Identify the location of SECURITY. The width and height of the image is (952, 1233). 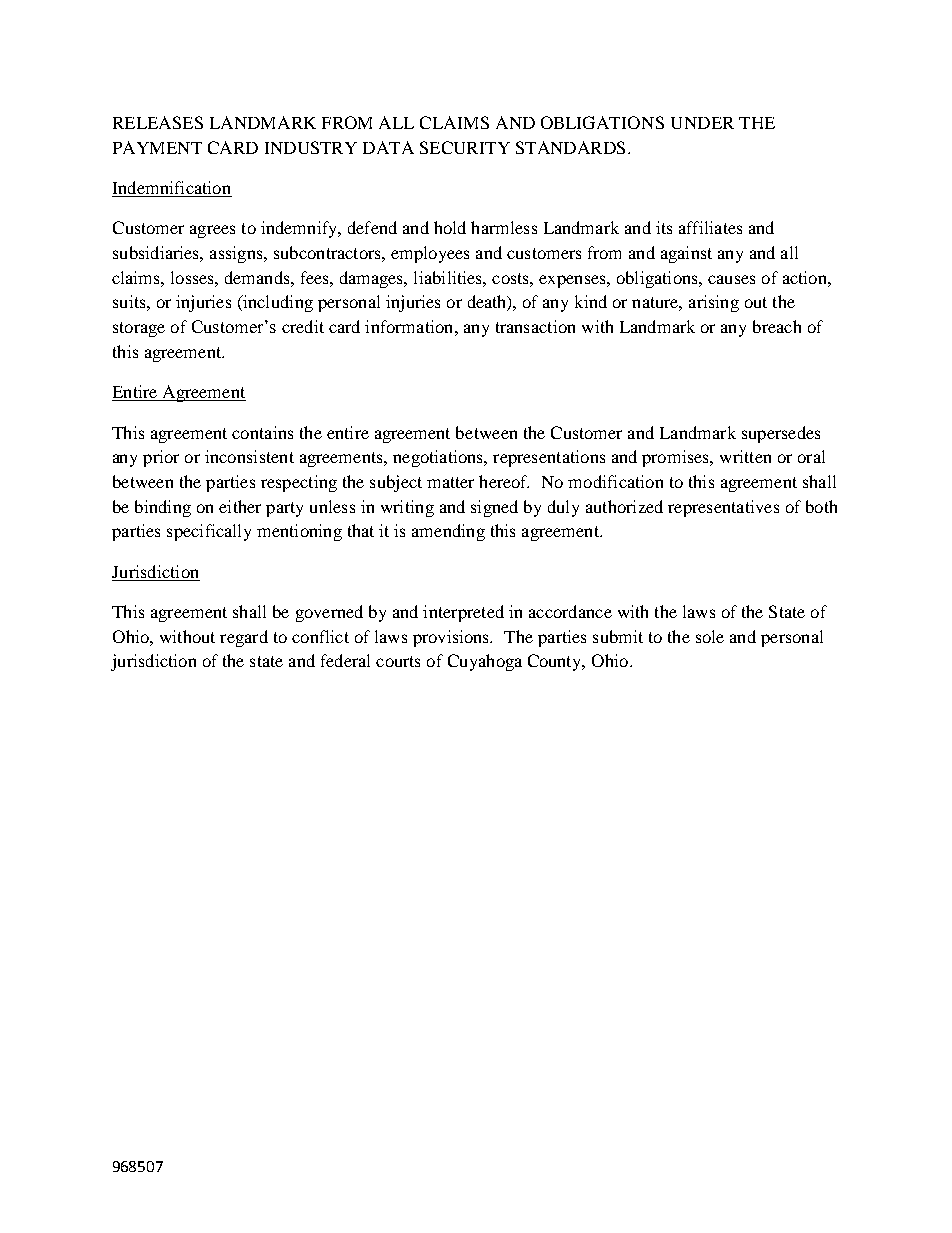
(465, 147).
